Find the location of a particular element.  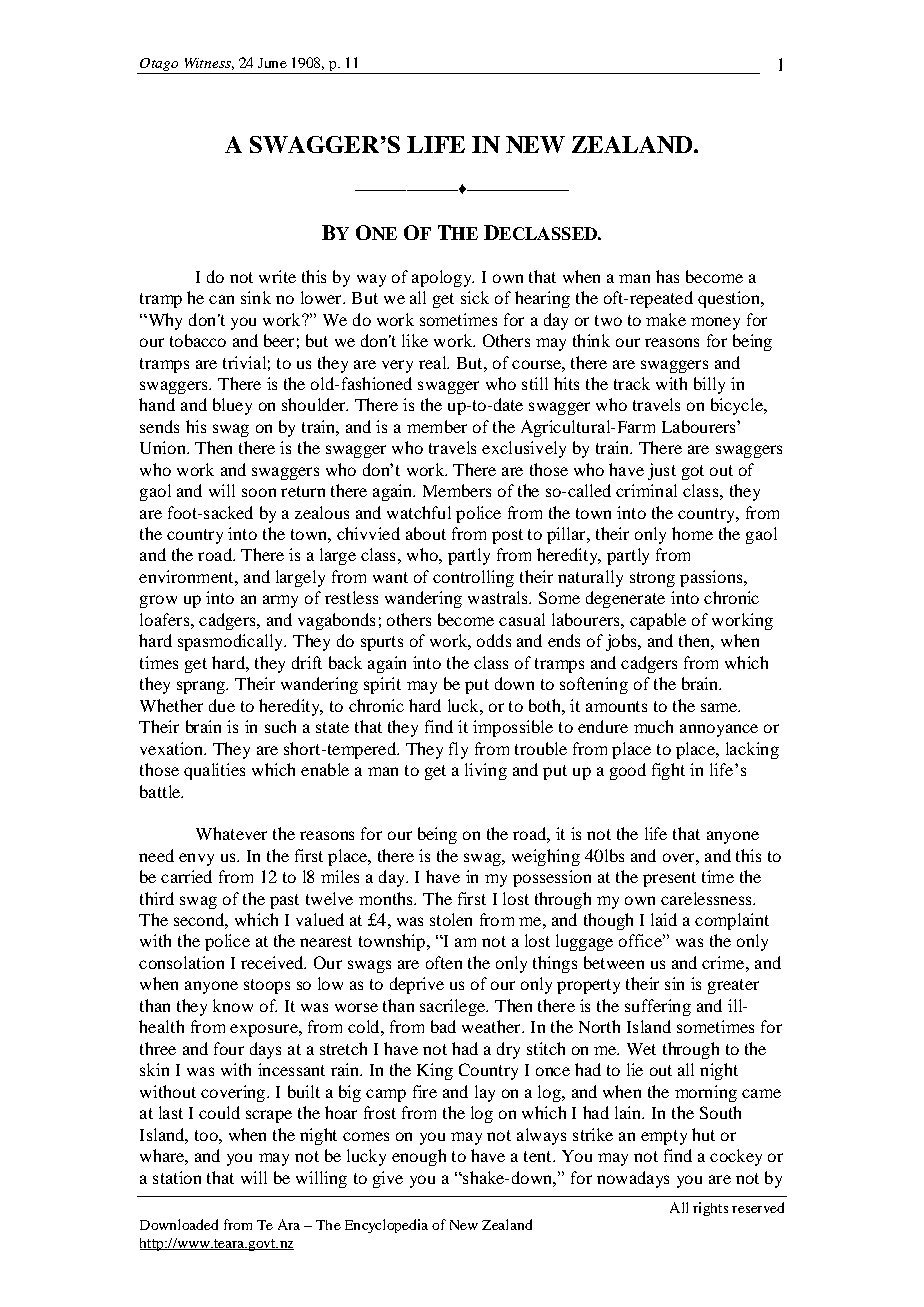

real is located at coordinates (434, 362).
